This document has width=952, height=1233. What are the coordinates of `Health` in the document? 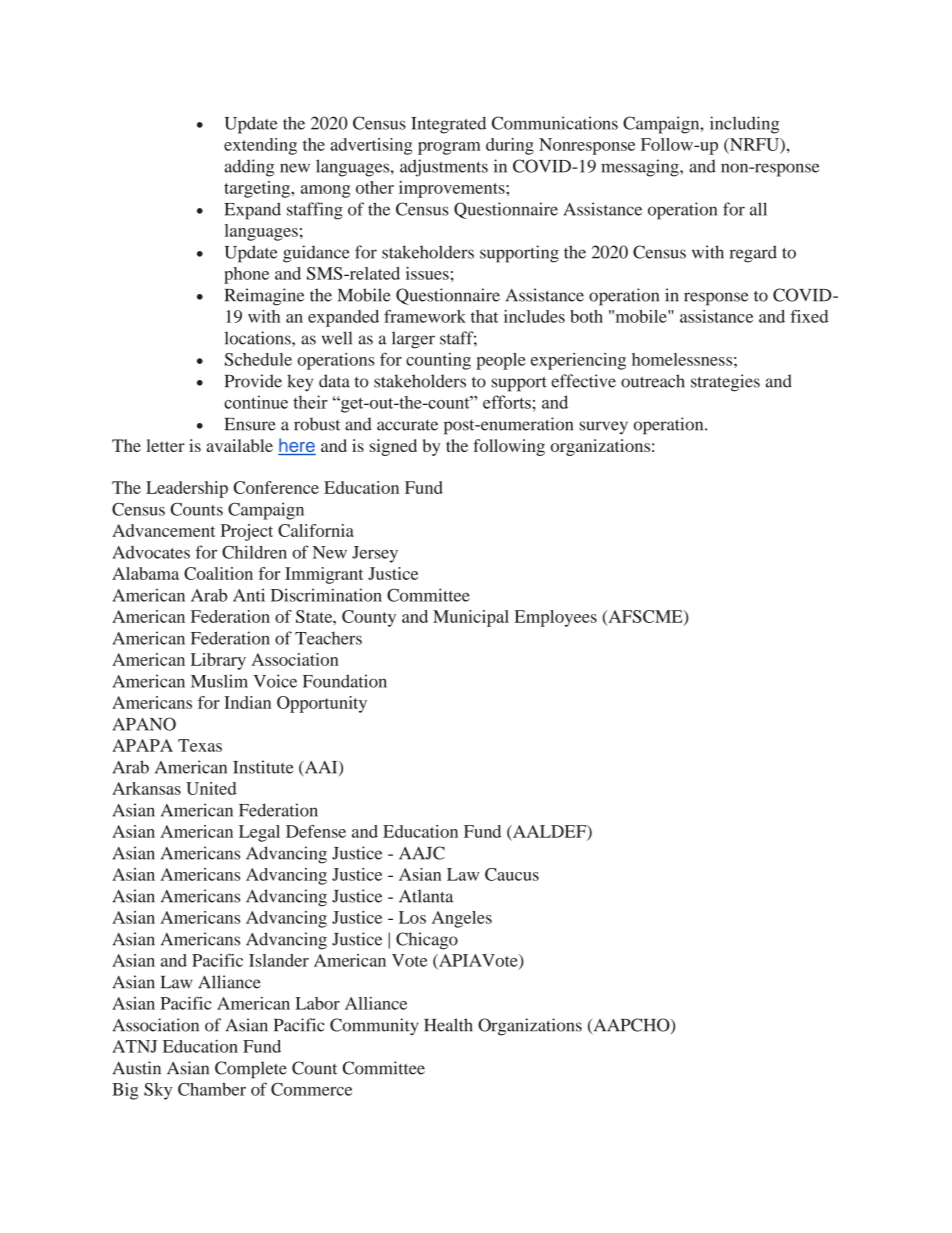 It's located at (448, 1025).
